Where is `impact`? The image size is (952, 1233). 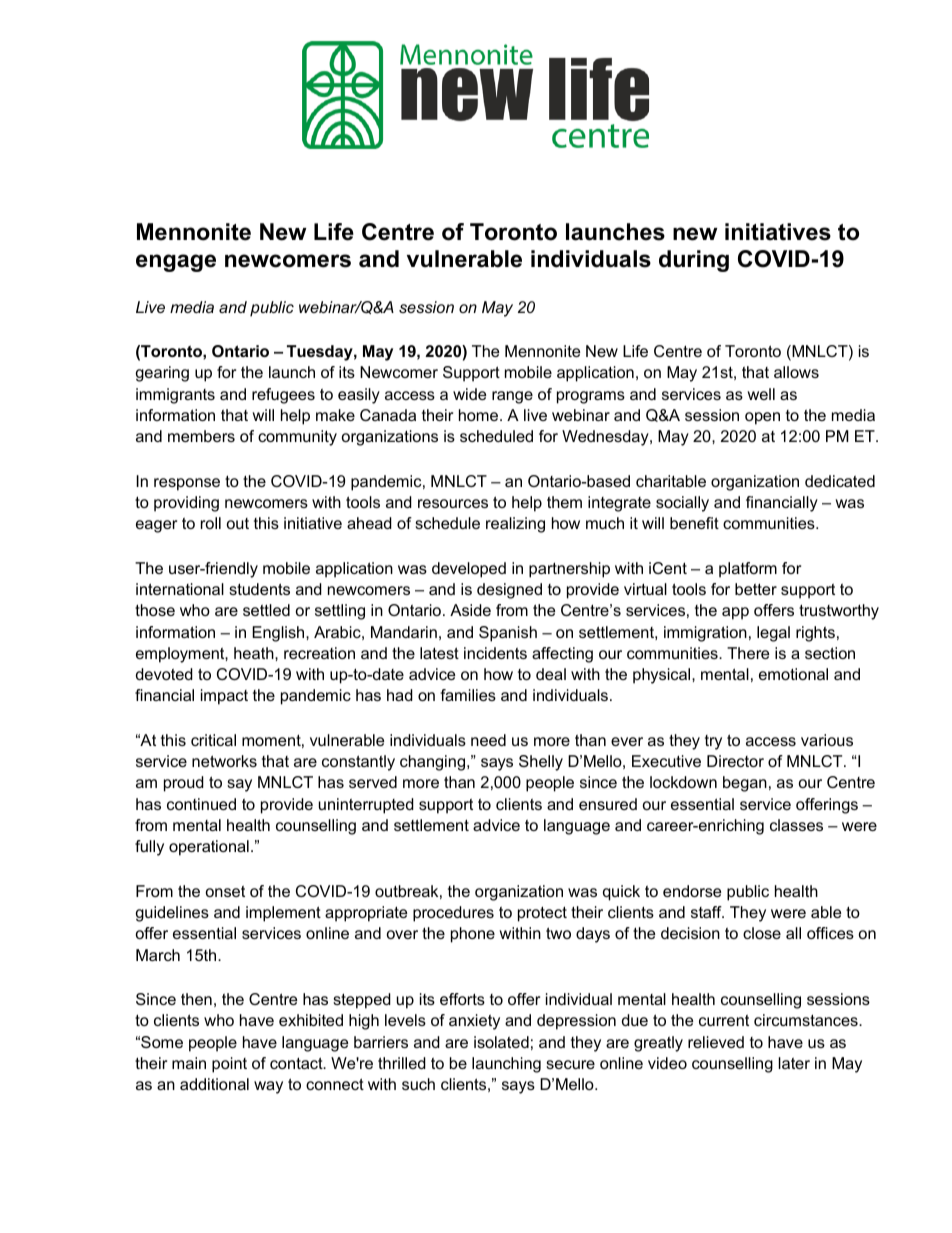
impact is located at coordinates (224, 697).
